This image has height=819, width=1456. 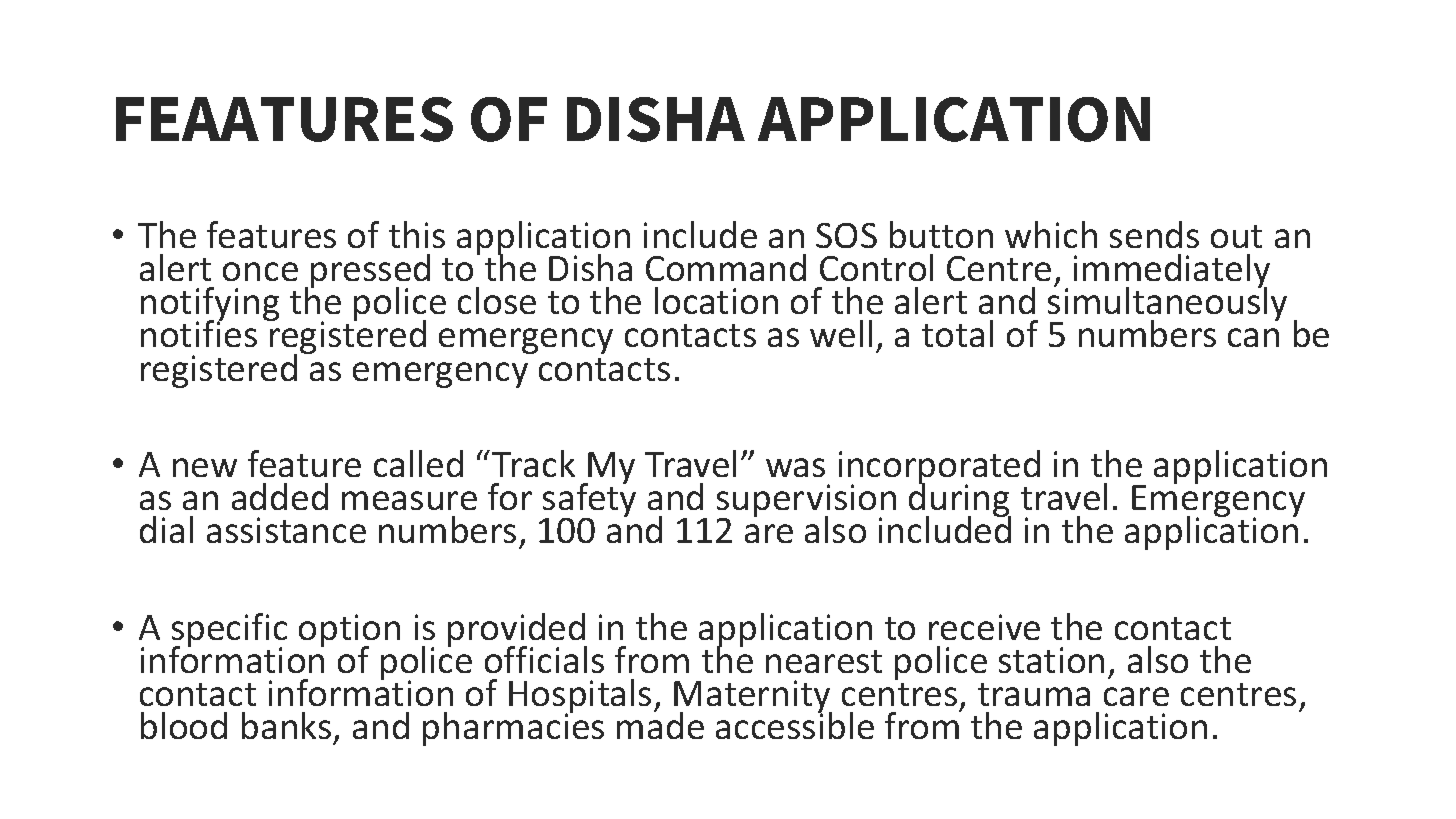 What do you see at coordinates (726, 267) in the image?
I see `Command` at bounding box center [726, 267].
